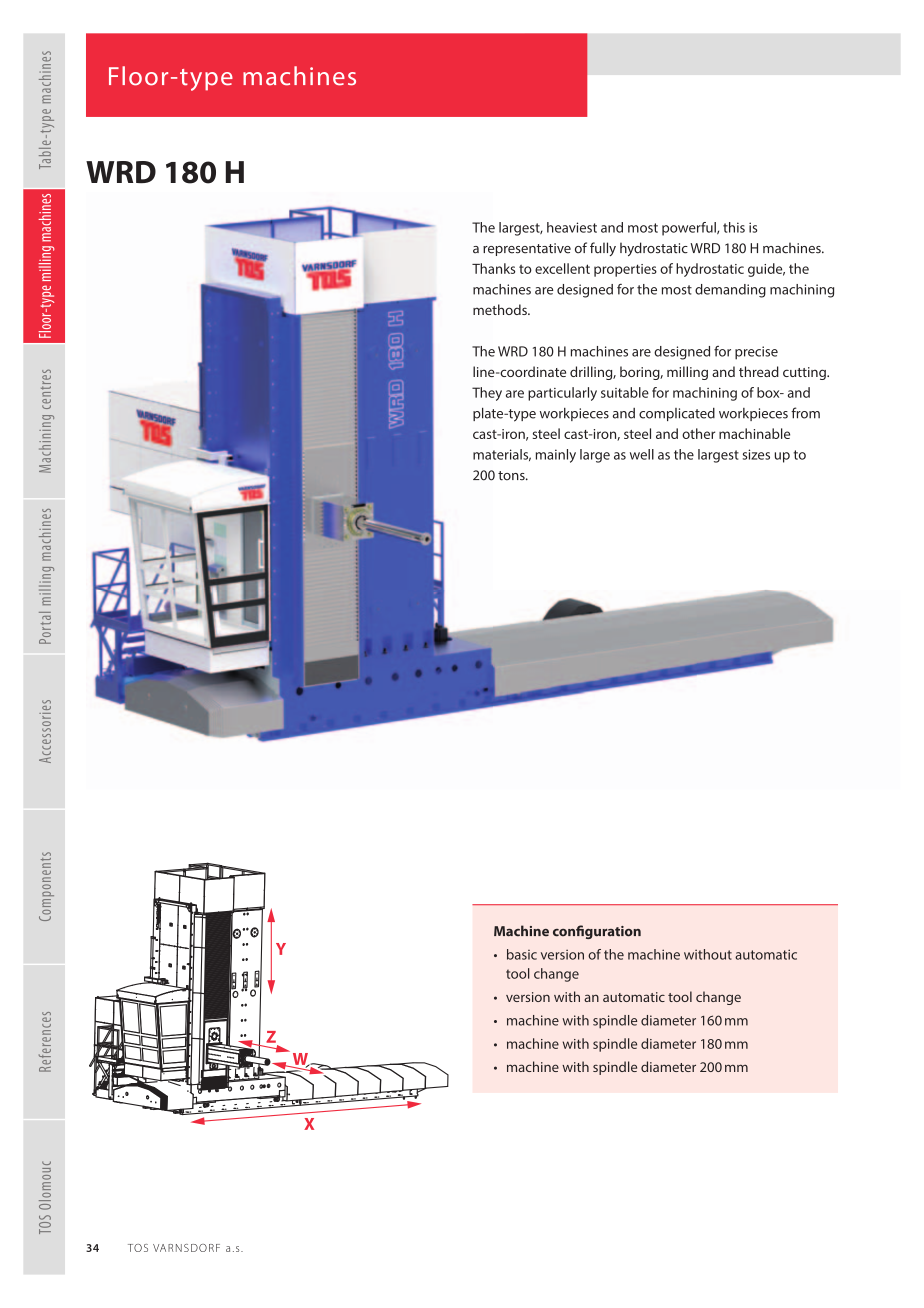 This image has width=924, height=1308. What do you see at coordinates (734, 227) in the image?
I see `this` at bounding box center [734, 227].
